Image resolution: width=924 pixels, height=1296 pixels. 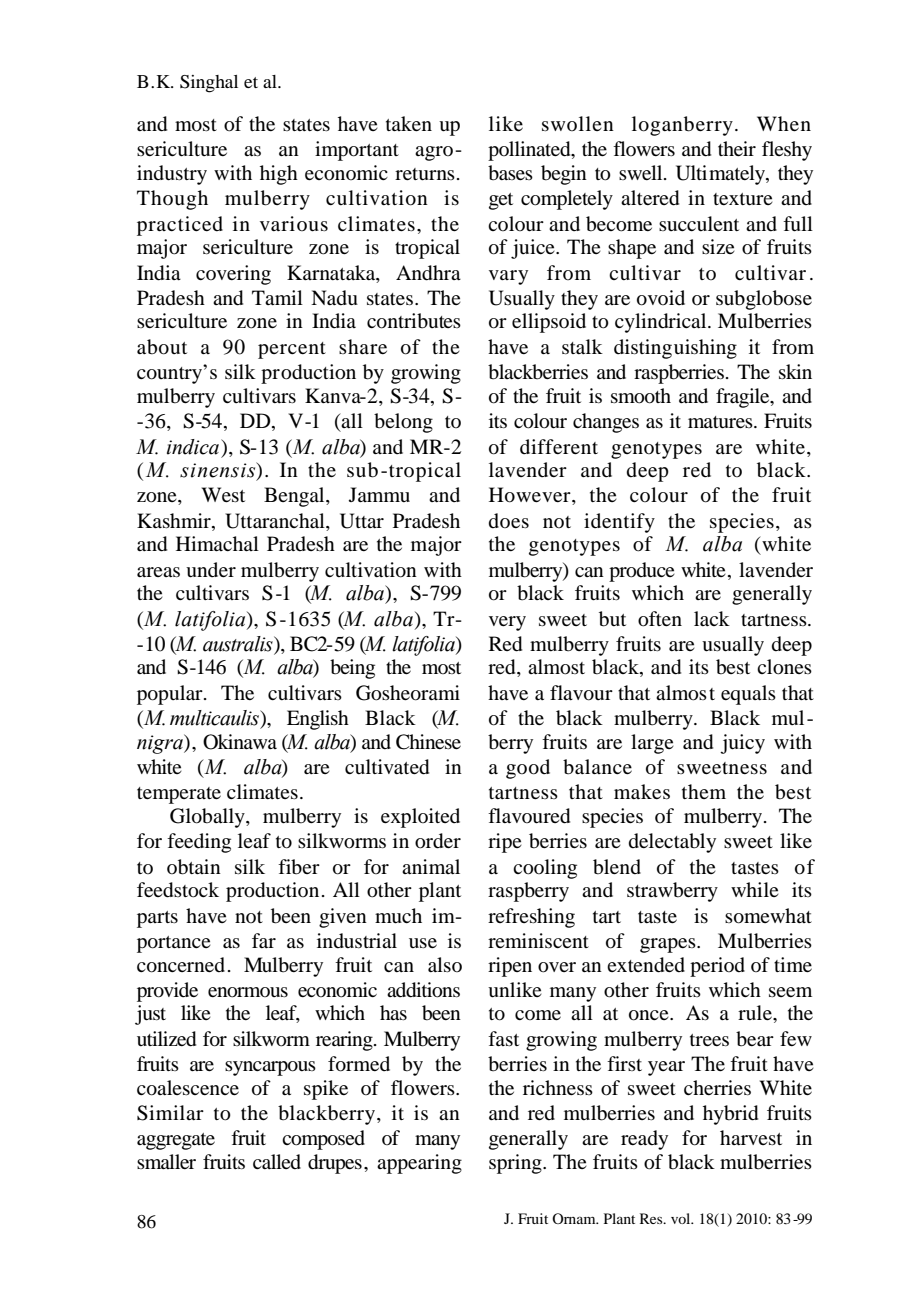 What do you see at coordinates (737, 148) in the screenshot?
I see `their` at bounding box center [737, 148].
